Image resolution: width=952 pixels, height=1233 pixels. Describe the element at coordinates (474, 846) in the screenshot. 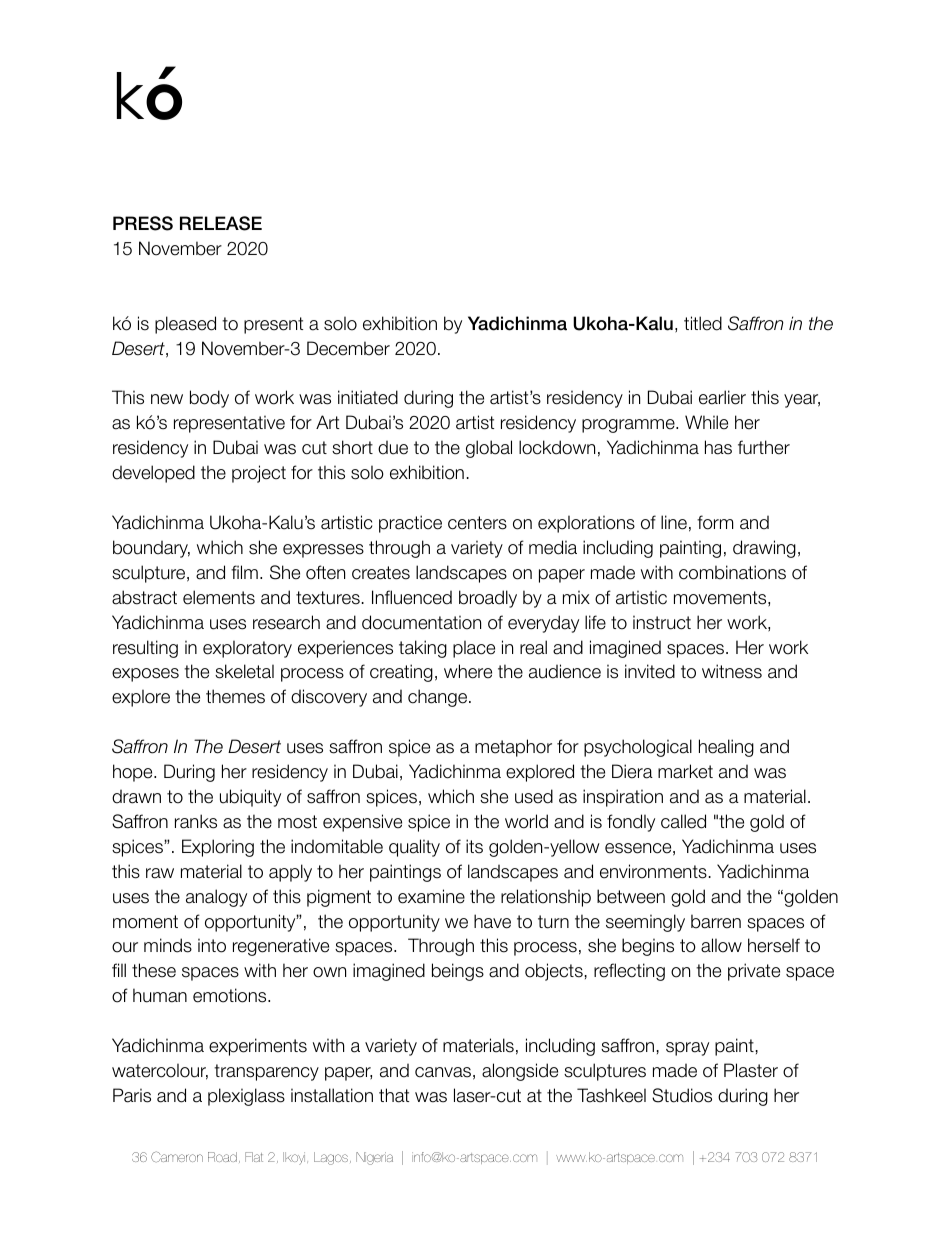

I see `its` at that location.
